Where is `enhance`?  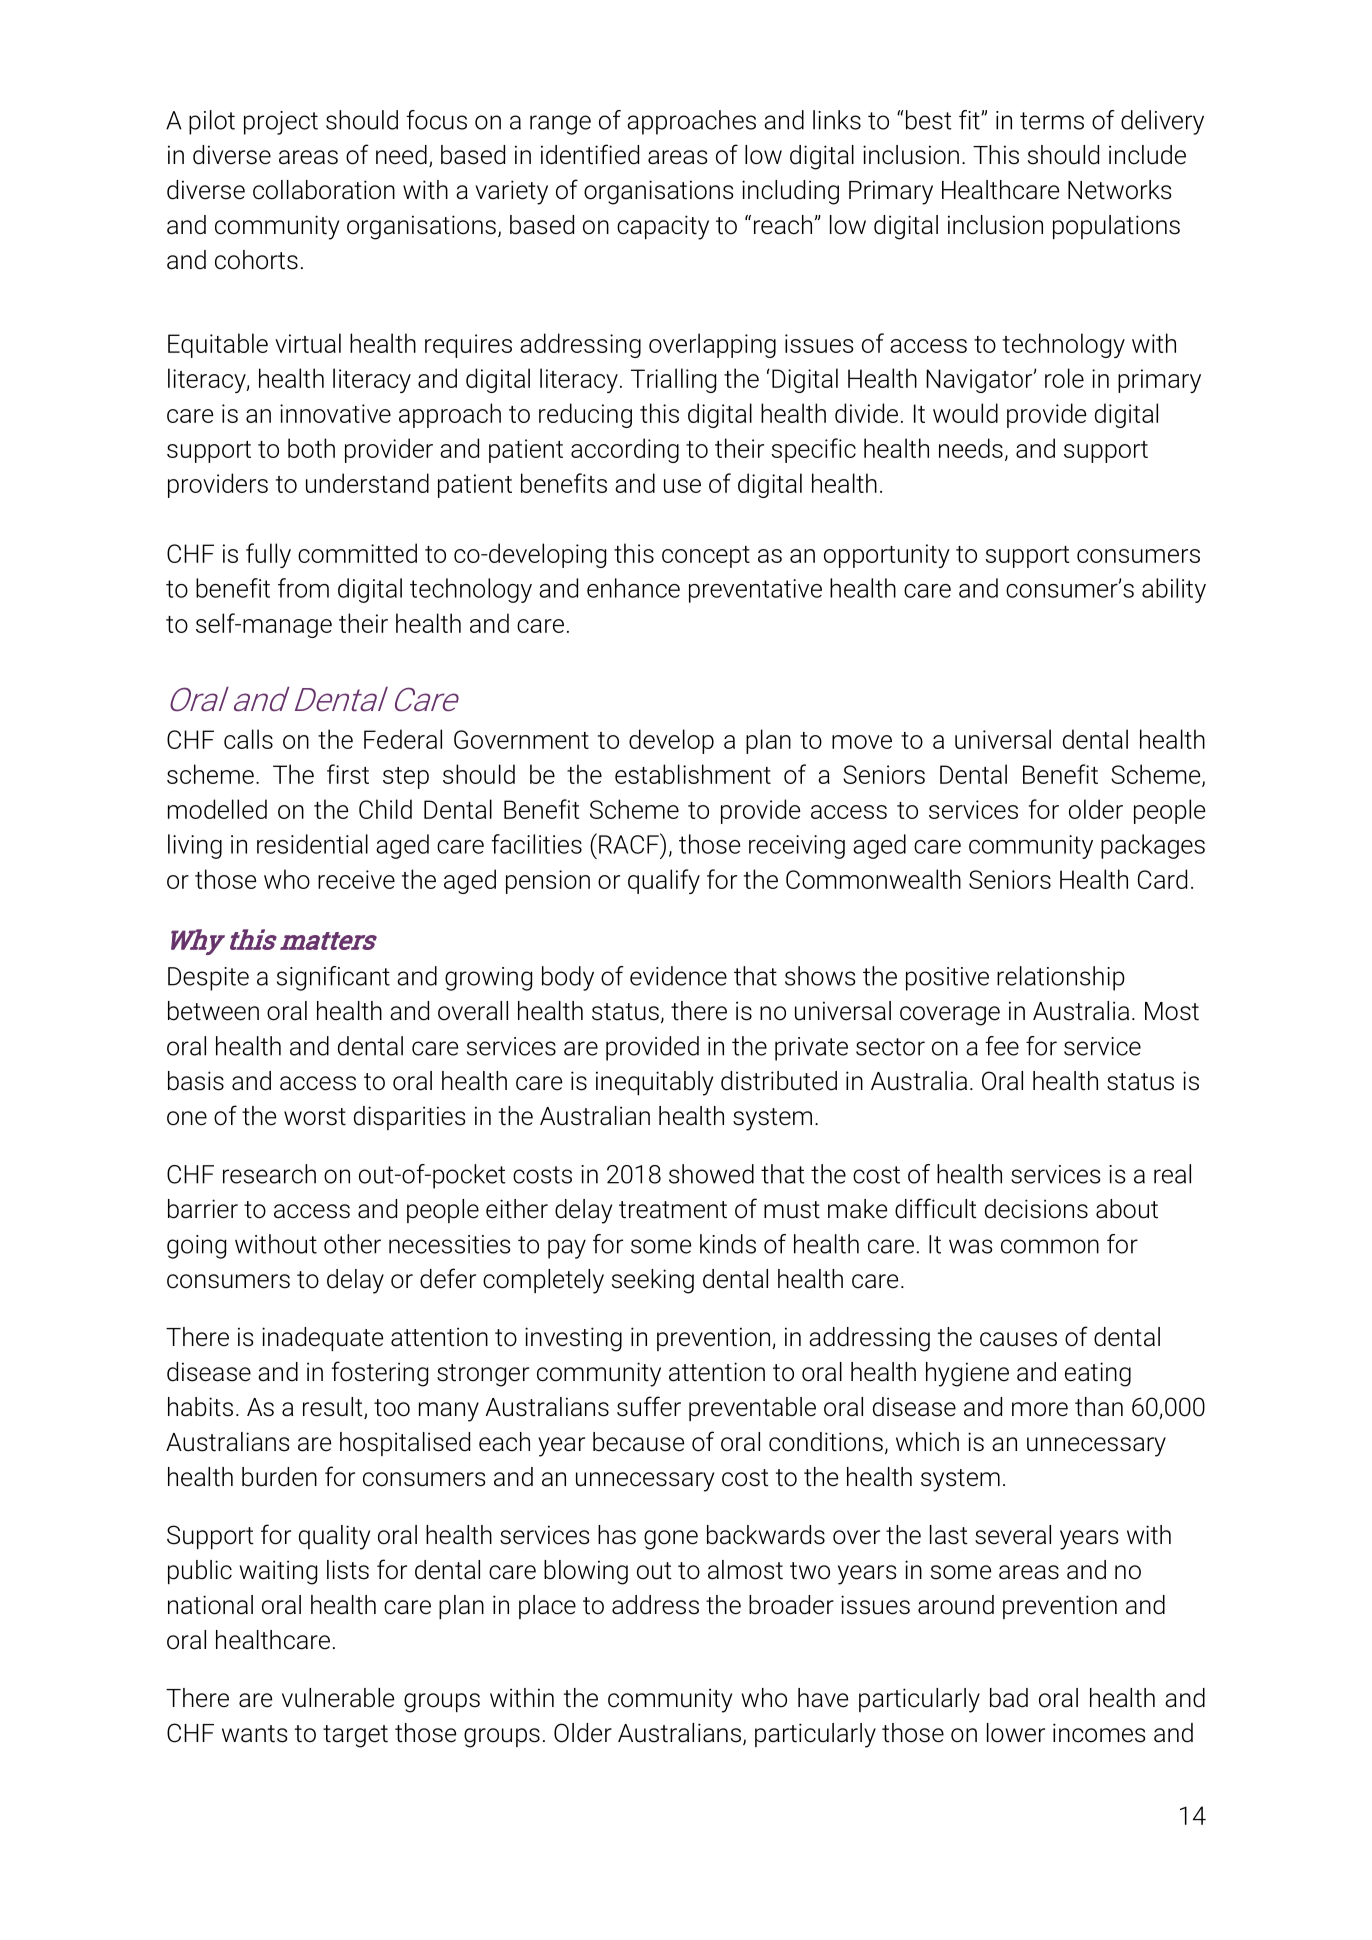
enhance is located at coordinates (633, 588).
